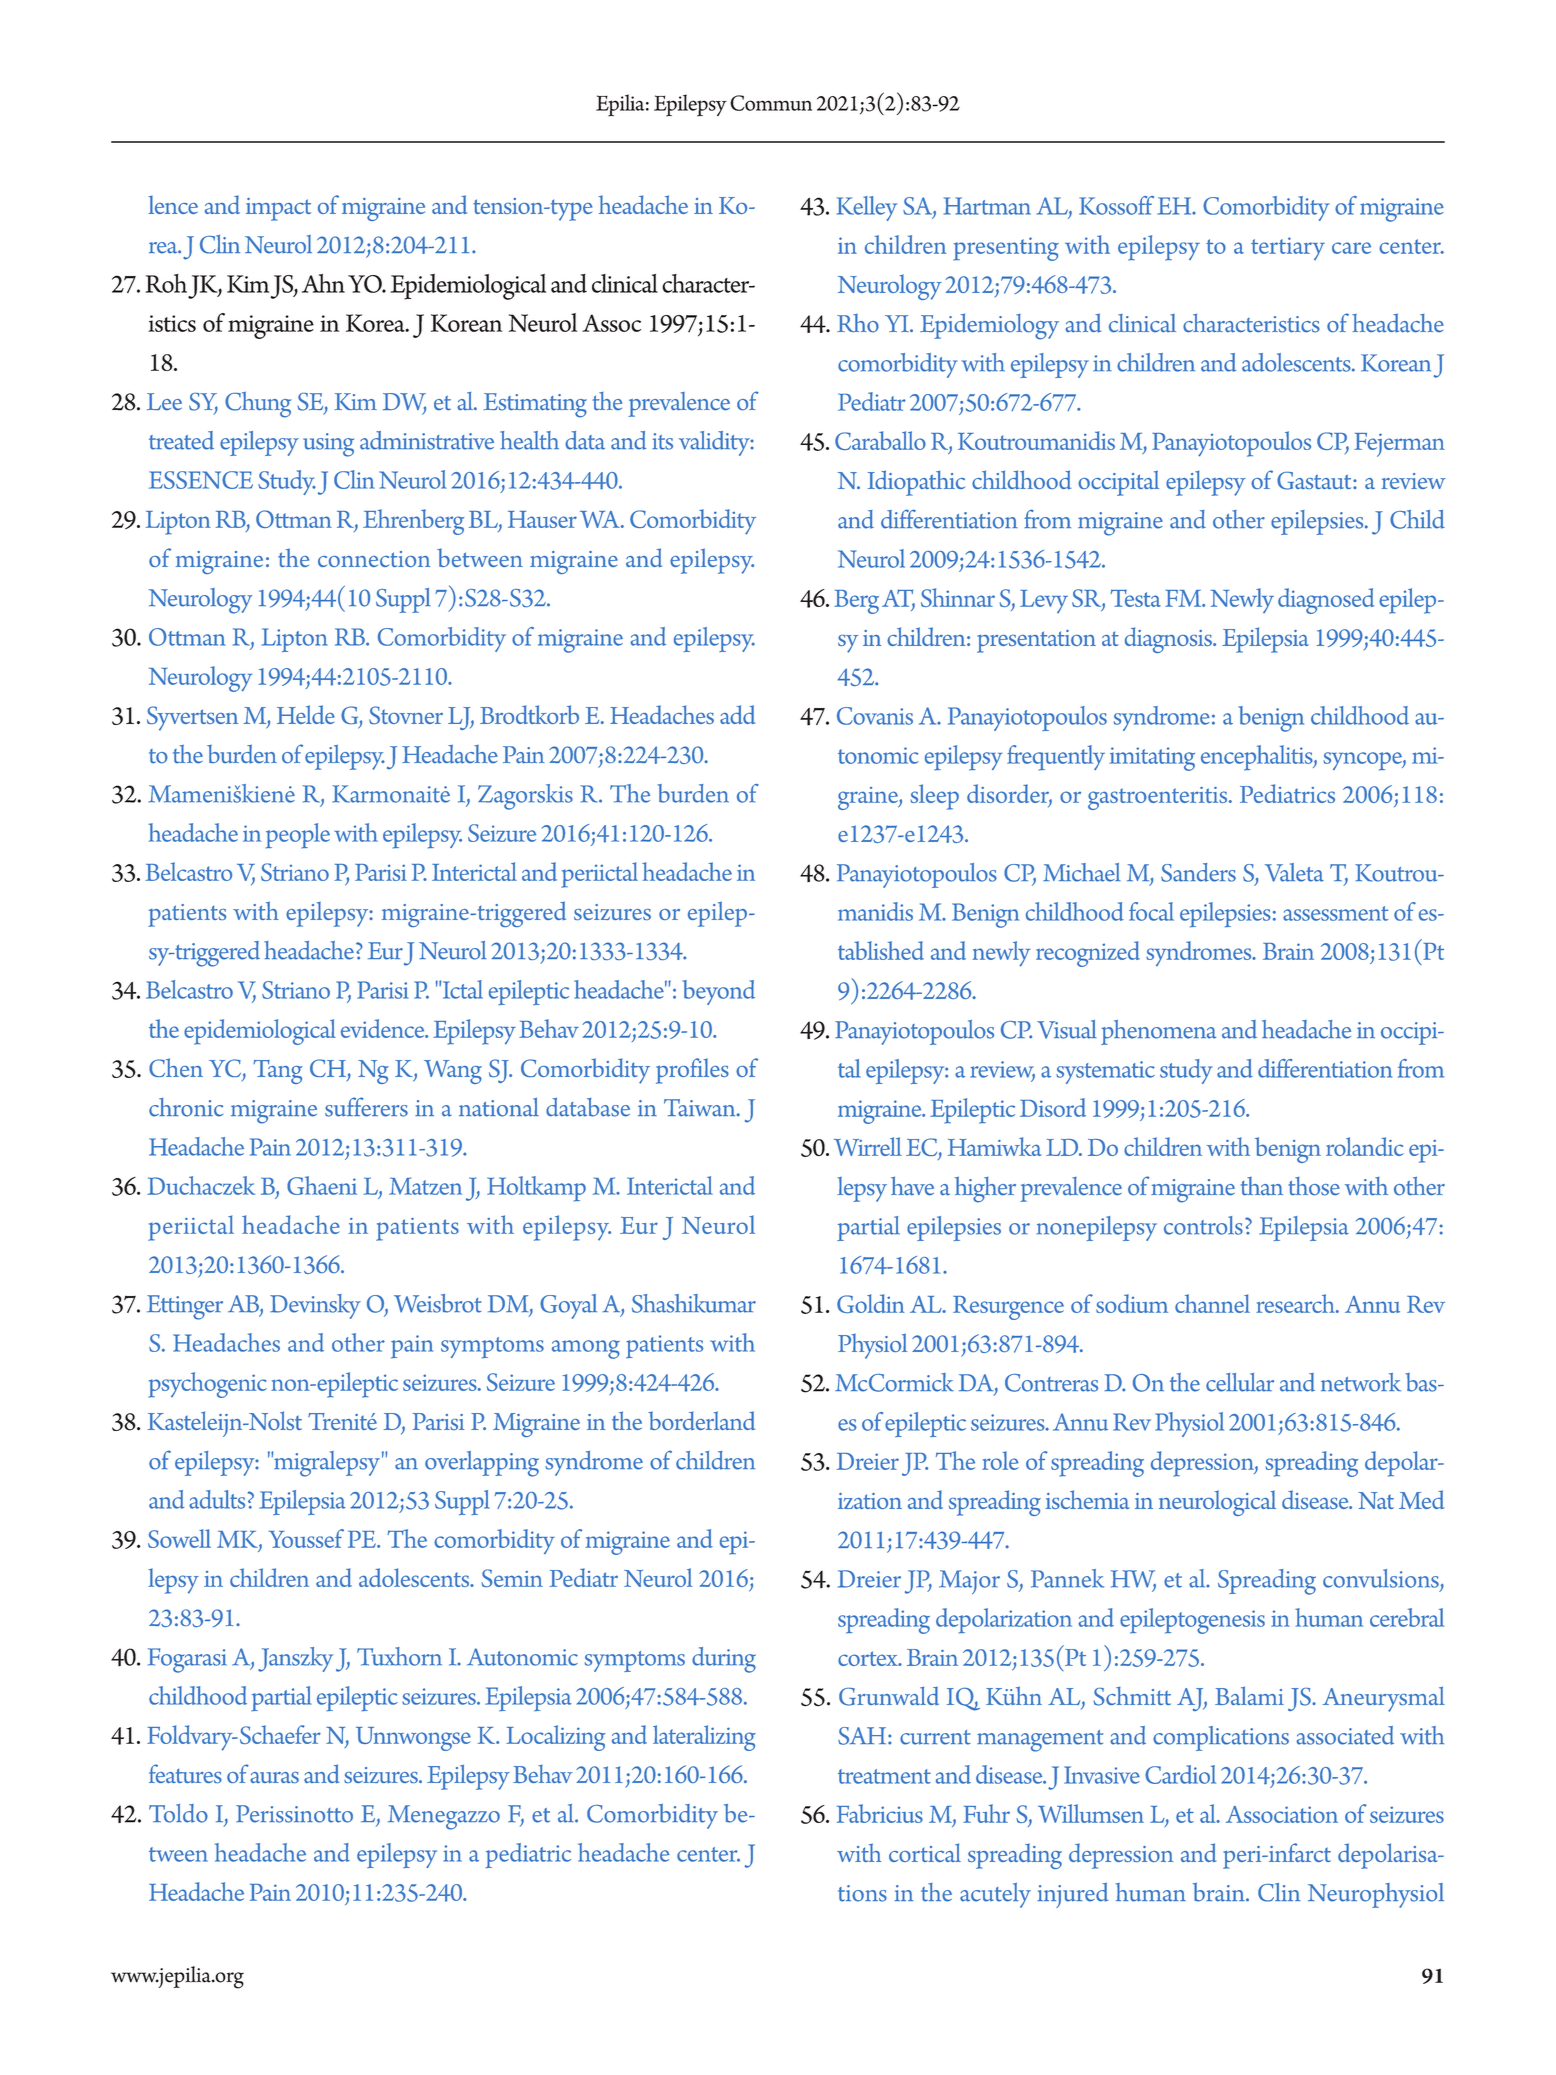  Describe the element at coordinates (871, 1303) in the screenshot. I see `Goldin` at that location.
